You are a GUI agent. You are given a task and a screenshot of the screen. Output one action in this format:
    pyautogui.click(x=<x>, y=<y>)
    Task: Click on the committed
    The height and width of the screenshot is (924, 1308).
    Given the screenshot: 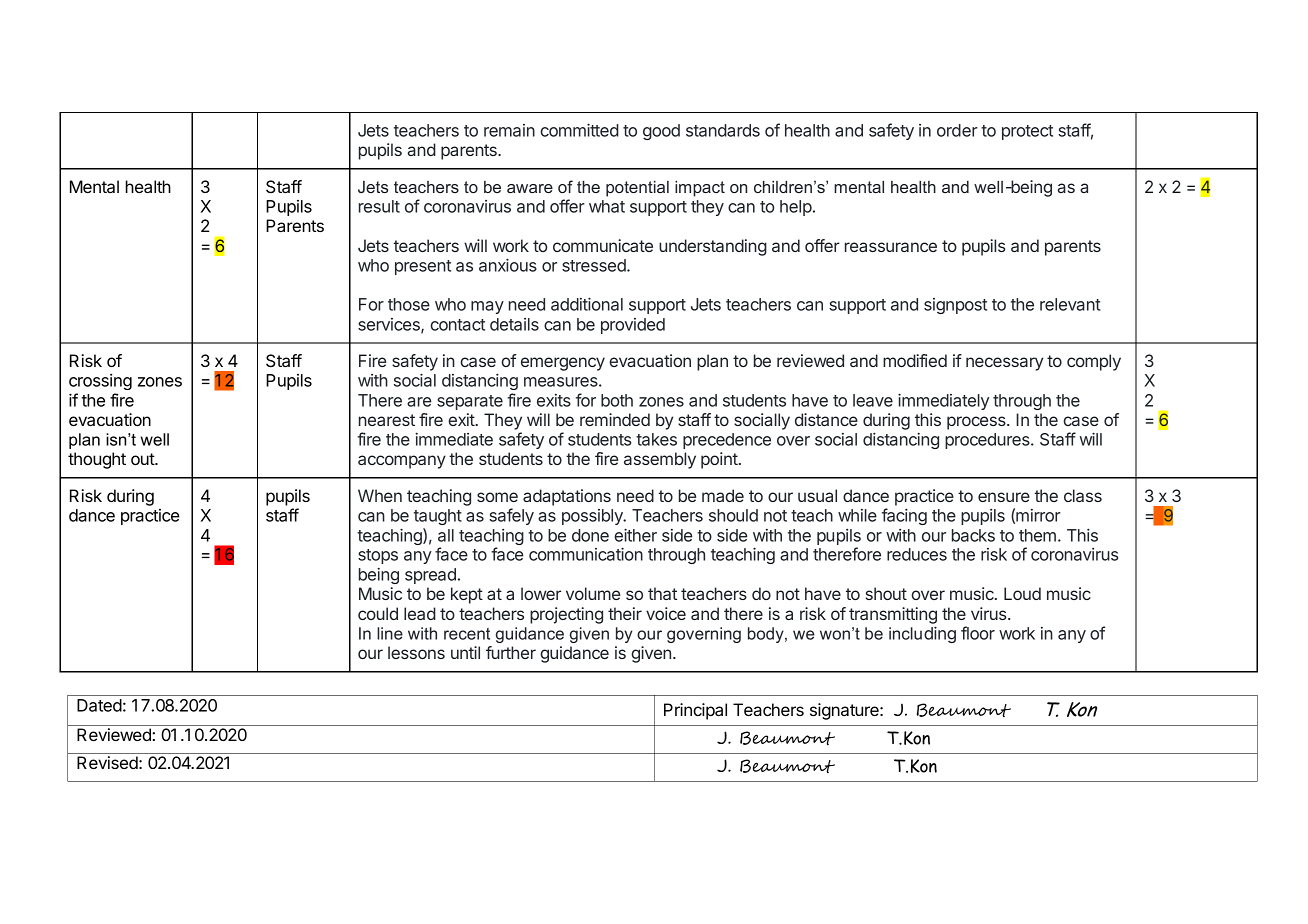 What is the action you would take?
    pyautogui.click(x=579, y=130)
